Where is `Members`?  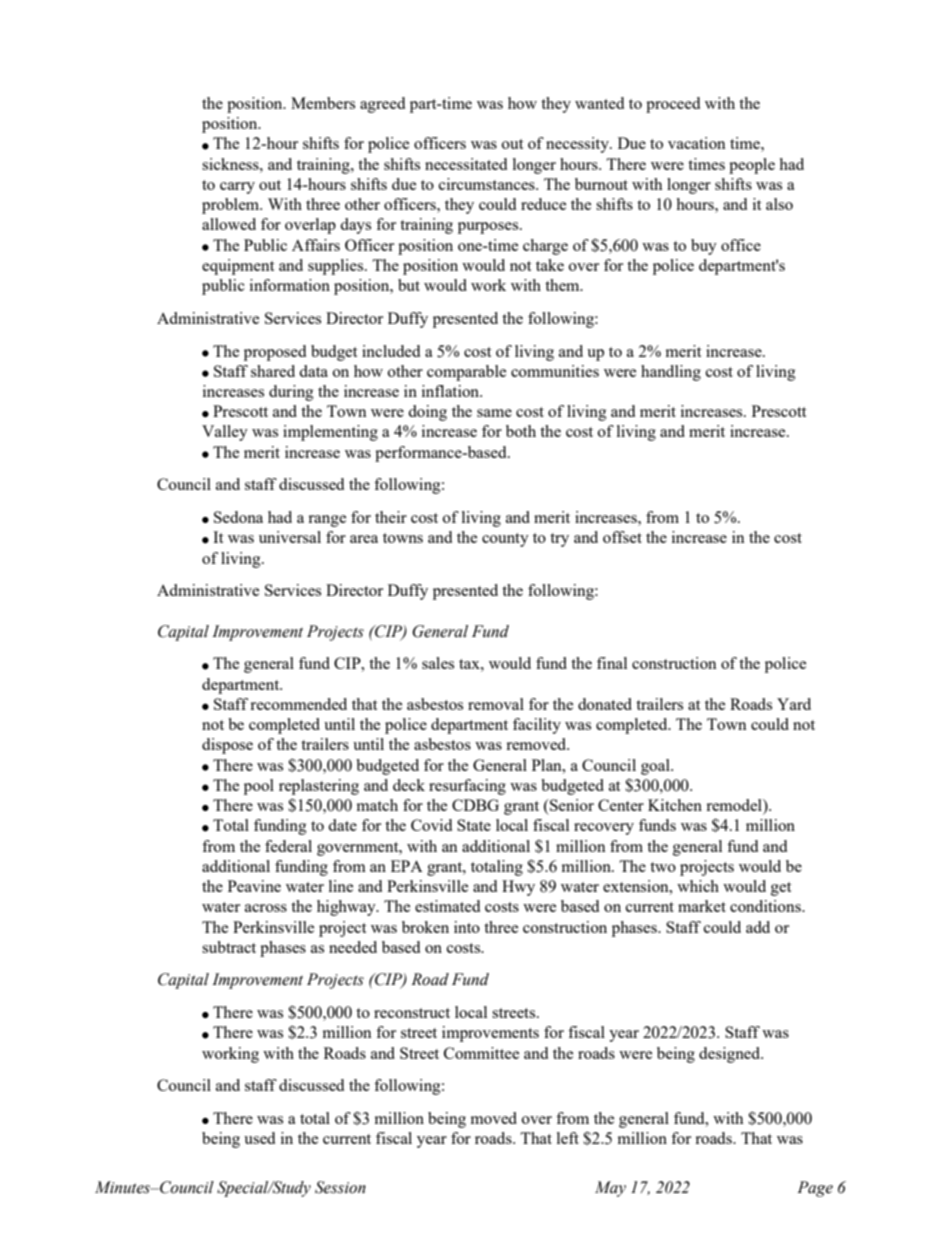
Members is located at coordinates (323, 103).
